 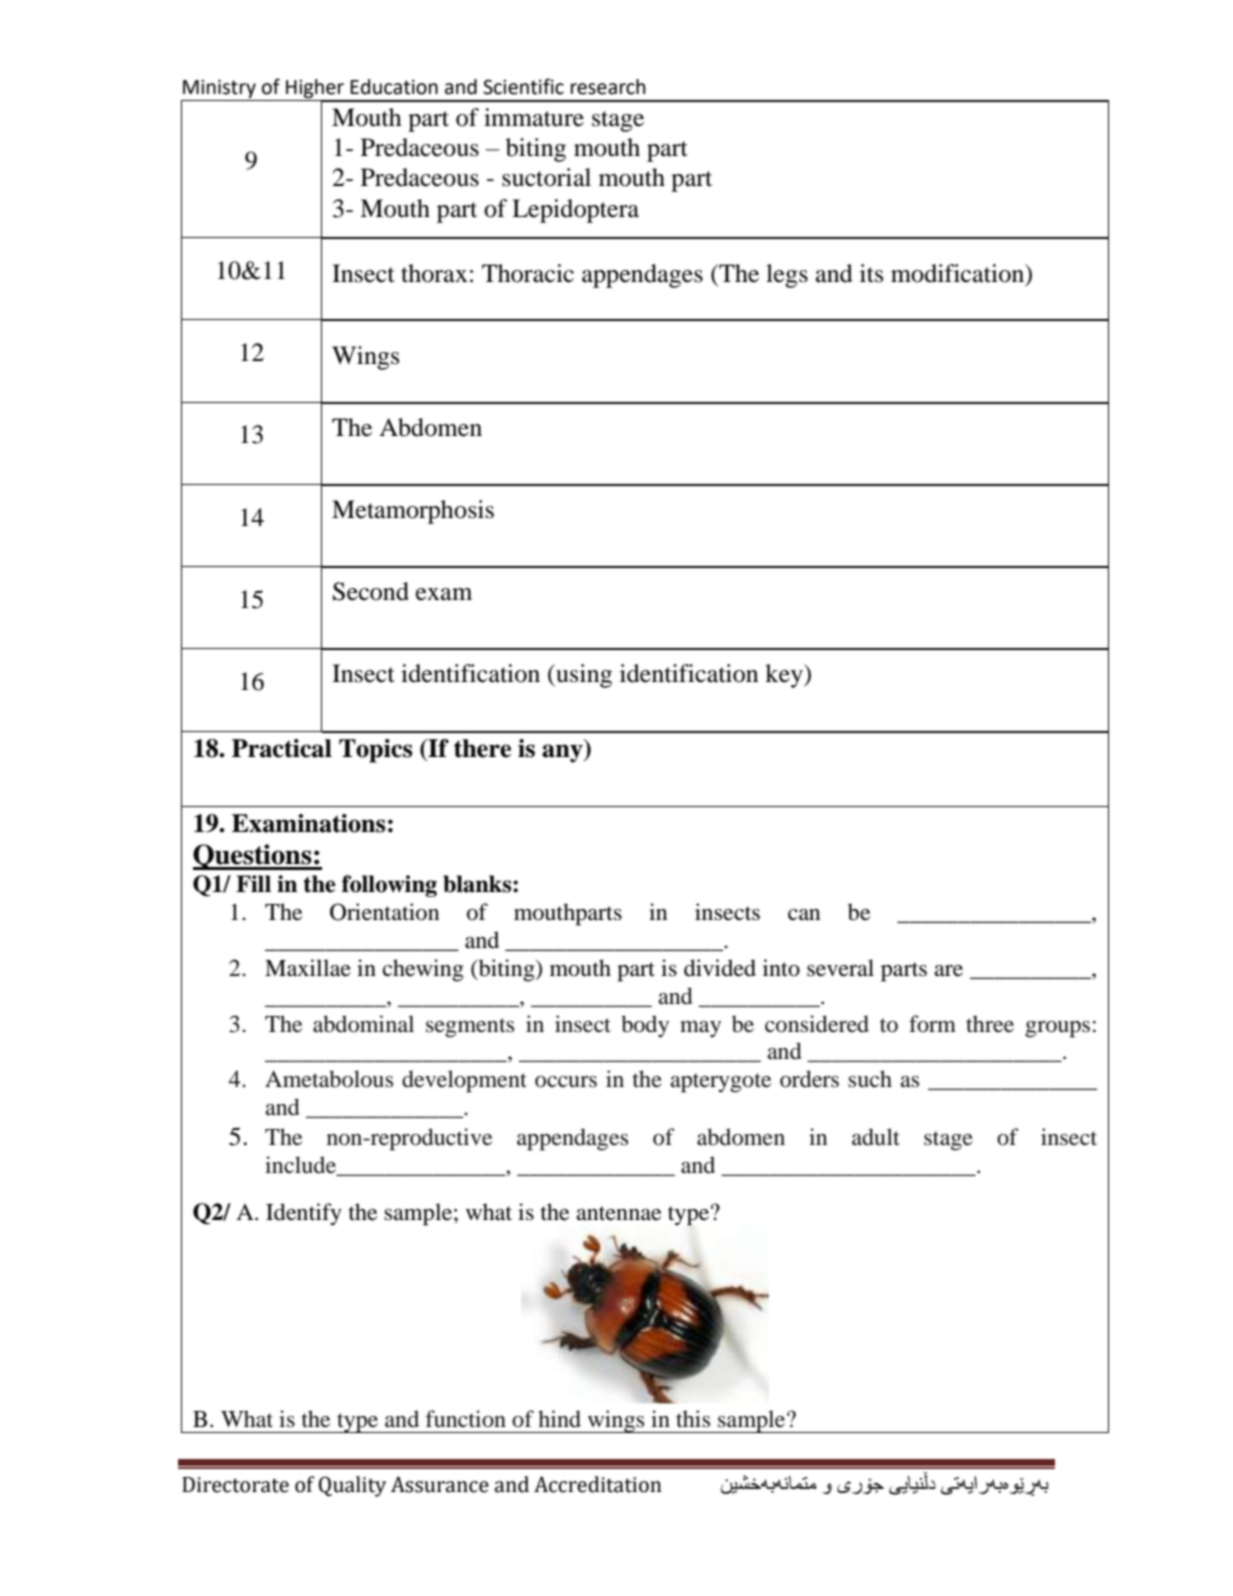 What do you see at coordinates (645, 1026) in the screenshot?
I see `body` at bounding box center [645, 1026].
